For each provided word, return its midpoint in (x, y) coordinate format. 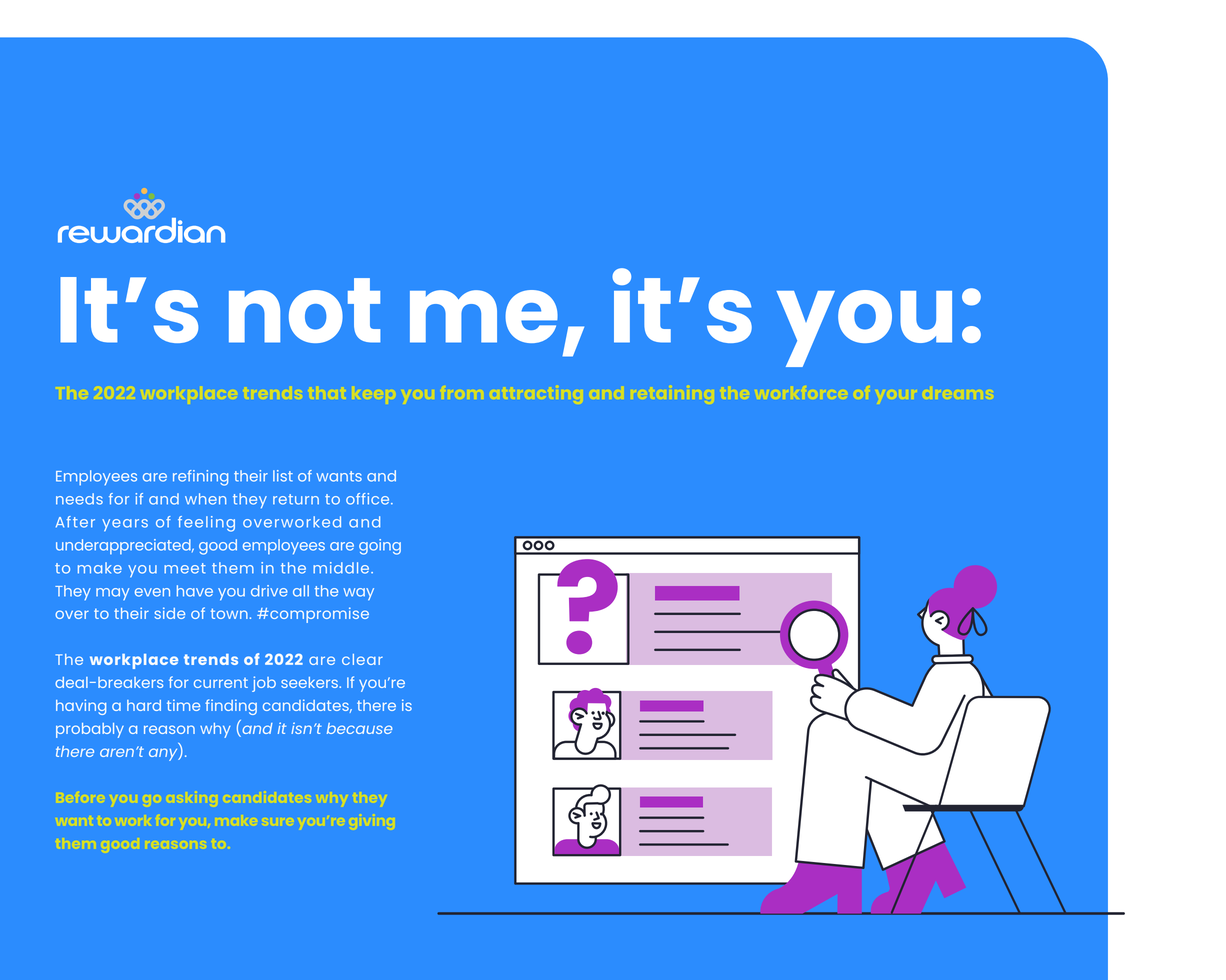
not (305, 310)
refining (200, 478)
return (296, 499)
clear (362, 659)
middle (342, 568)
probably (90, 730)
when (205, 499)
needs (79, 499)
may (112, 594)
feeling (206, 524)
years (125, 525)
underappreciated (124, 546)
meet (185, 568)
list (283, 476)
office (369, 499)
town (229, 613)
